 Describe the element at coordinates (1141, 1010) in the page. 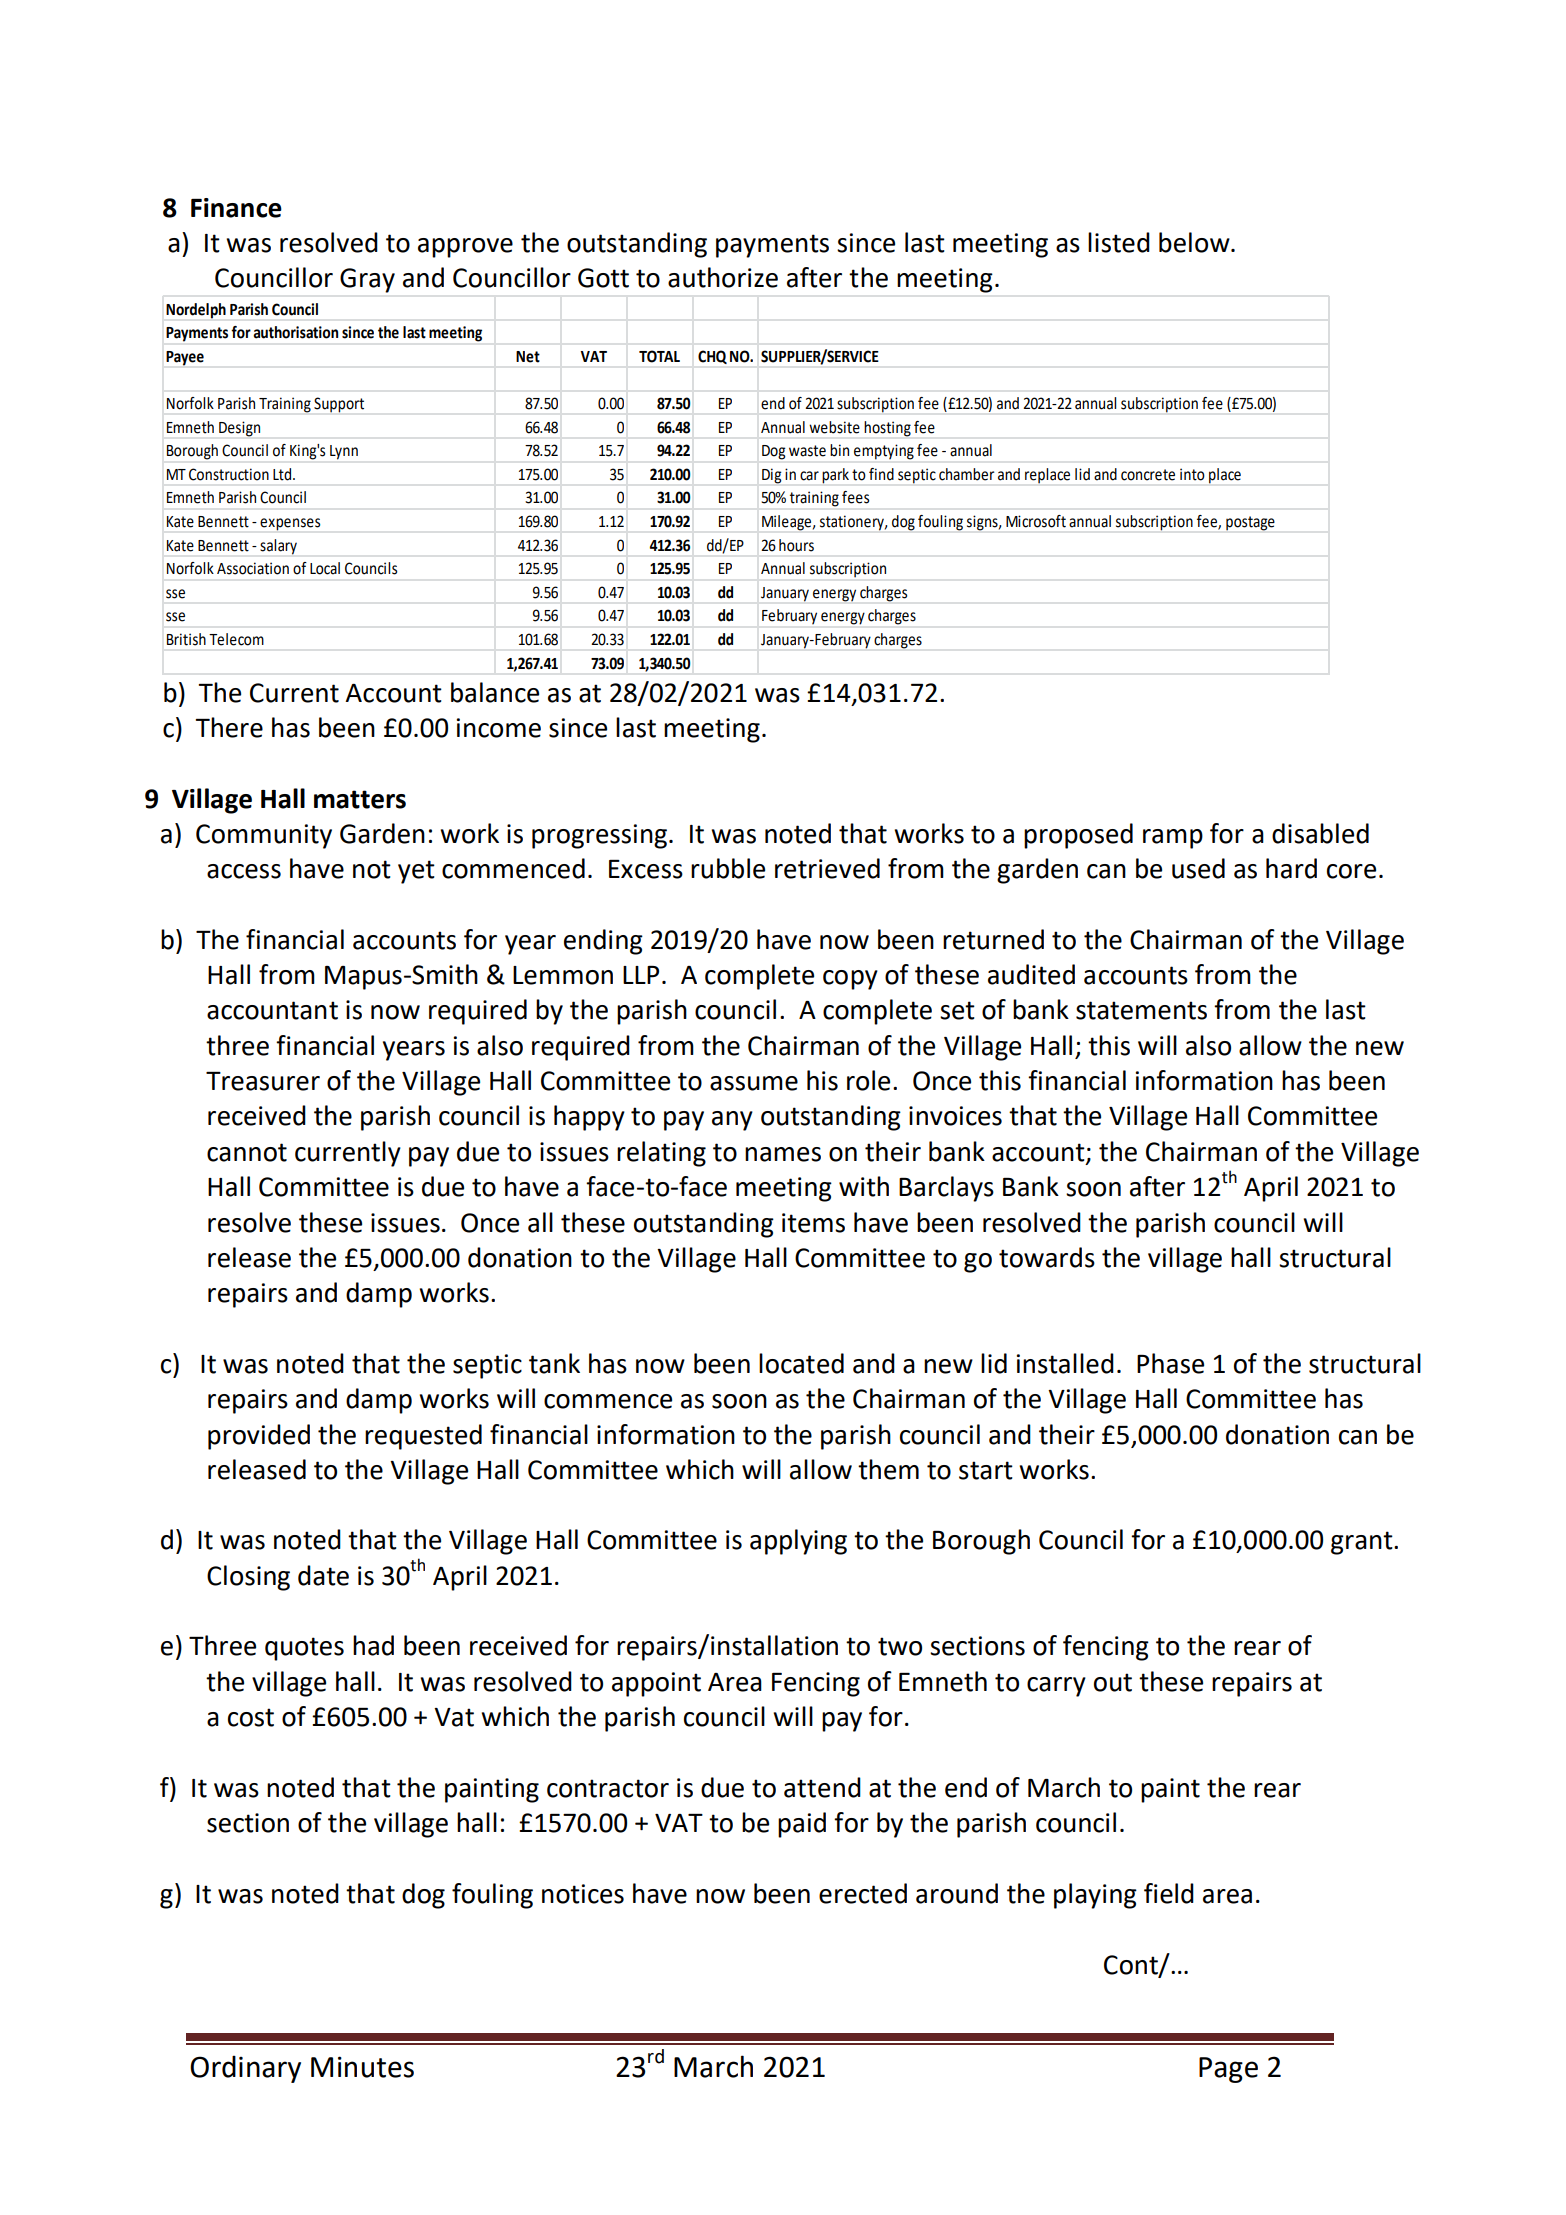

I see `statements` at that location.
